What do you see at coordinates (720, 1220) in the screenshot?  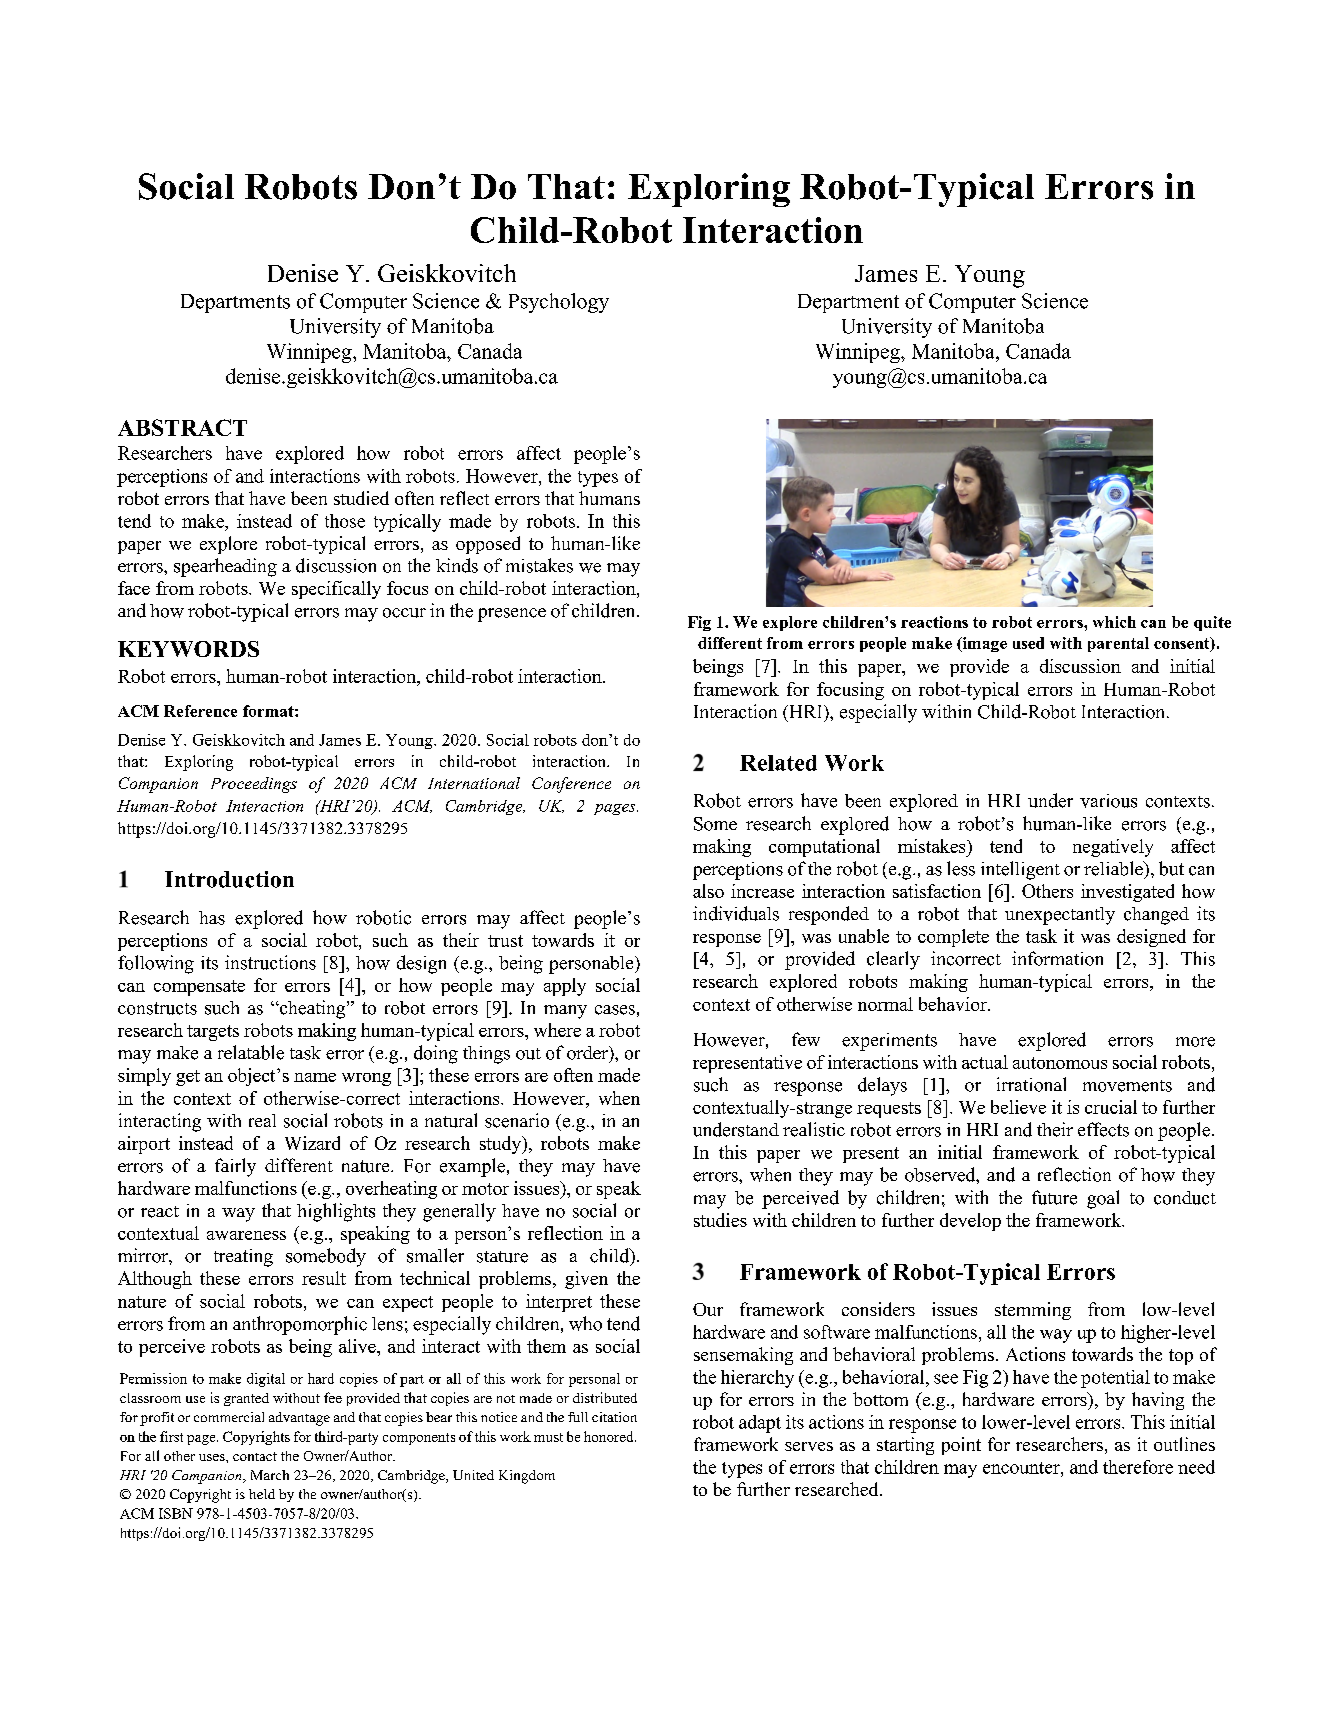 I see `studies` at bounding box center [720, 1220].
